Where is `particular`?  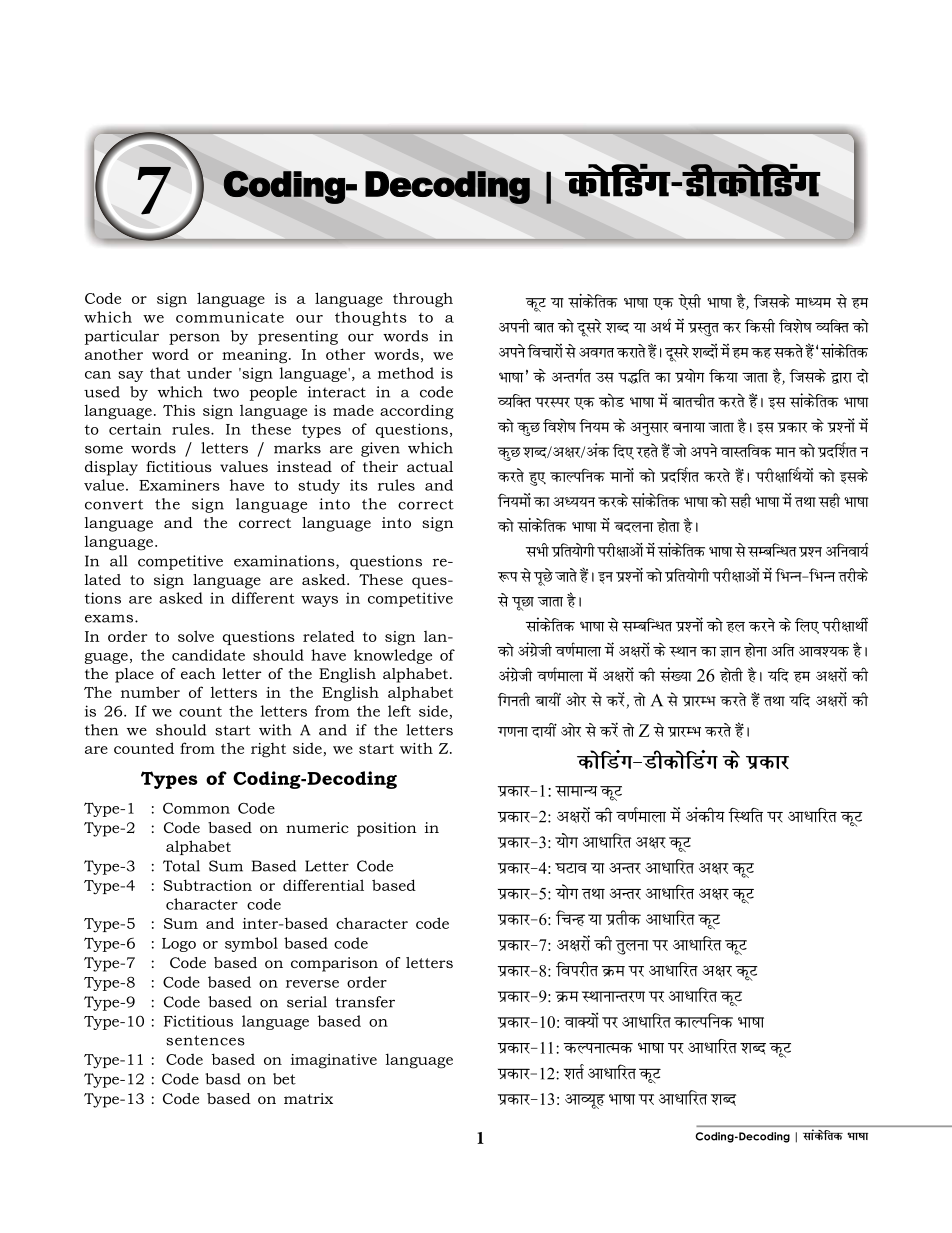
particular is located at coordinates (122, 337).
